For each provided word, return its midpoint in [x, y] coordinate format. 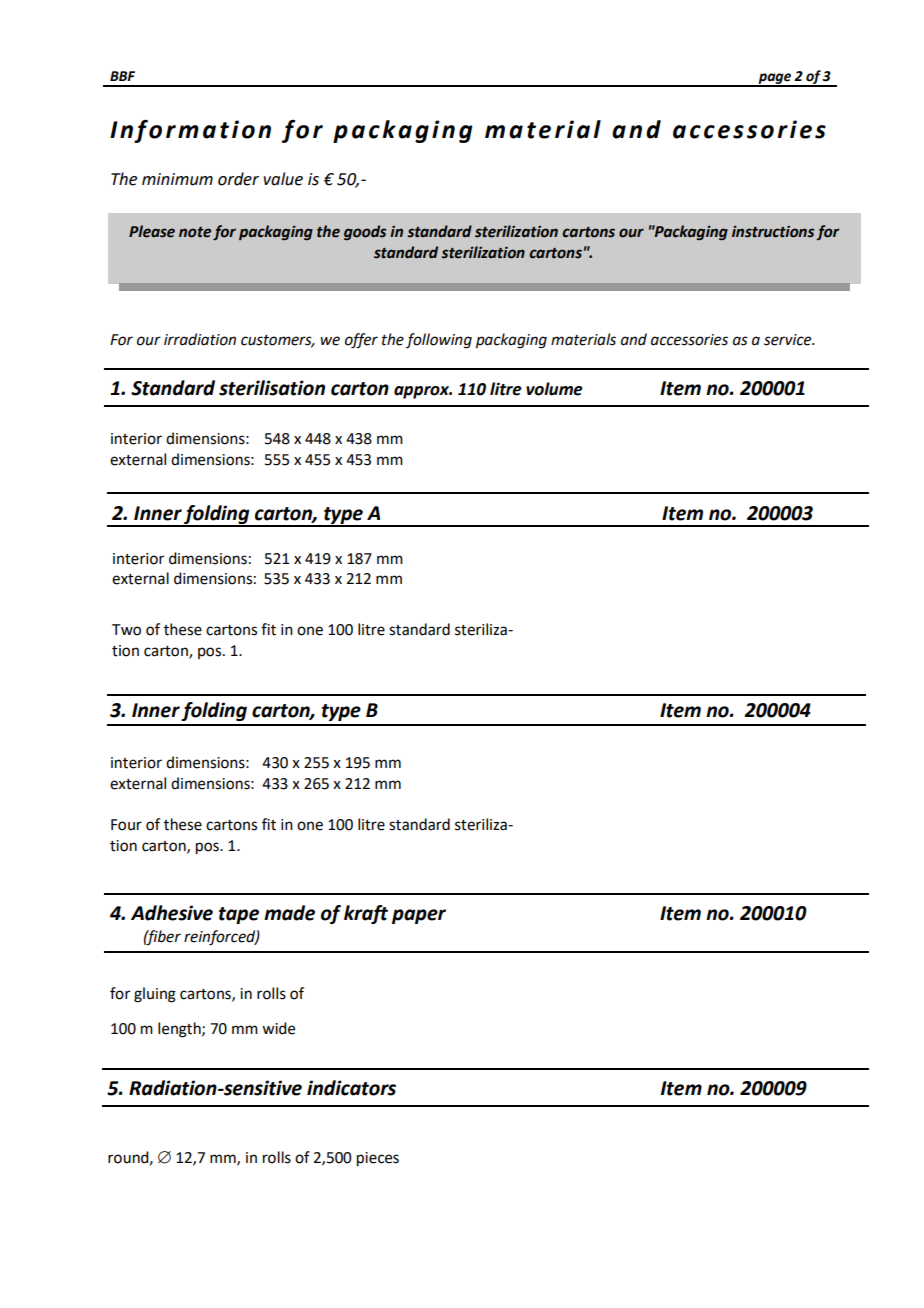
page [775, 79]
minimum [177, 179]
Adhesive [172, 913]
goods [365, 232]
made [289, 913]
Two [126, 630]
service [789, 340]
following [439, 341]
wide [278, 1028]
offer [361, 341]
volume [554, 389]
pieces [378, 1159]
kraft [366, 914]
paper [419, 916]
